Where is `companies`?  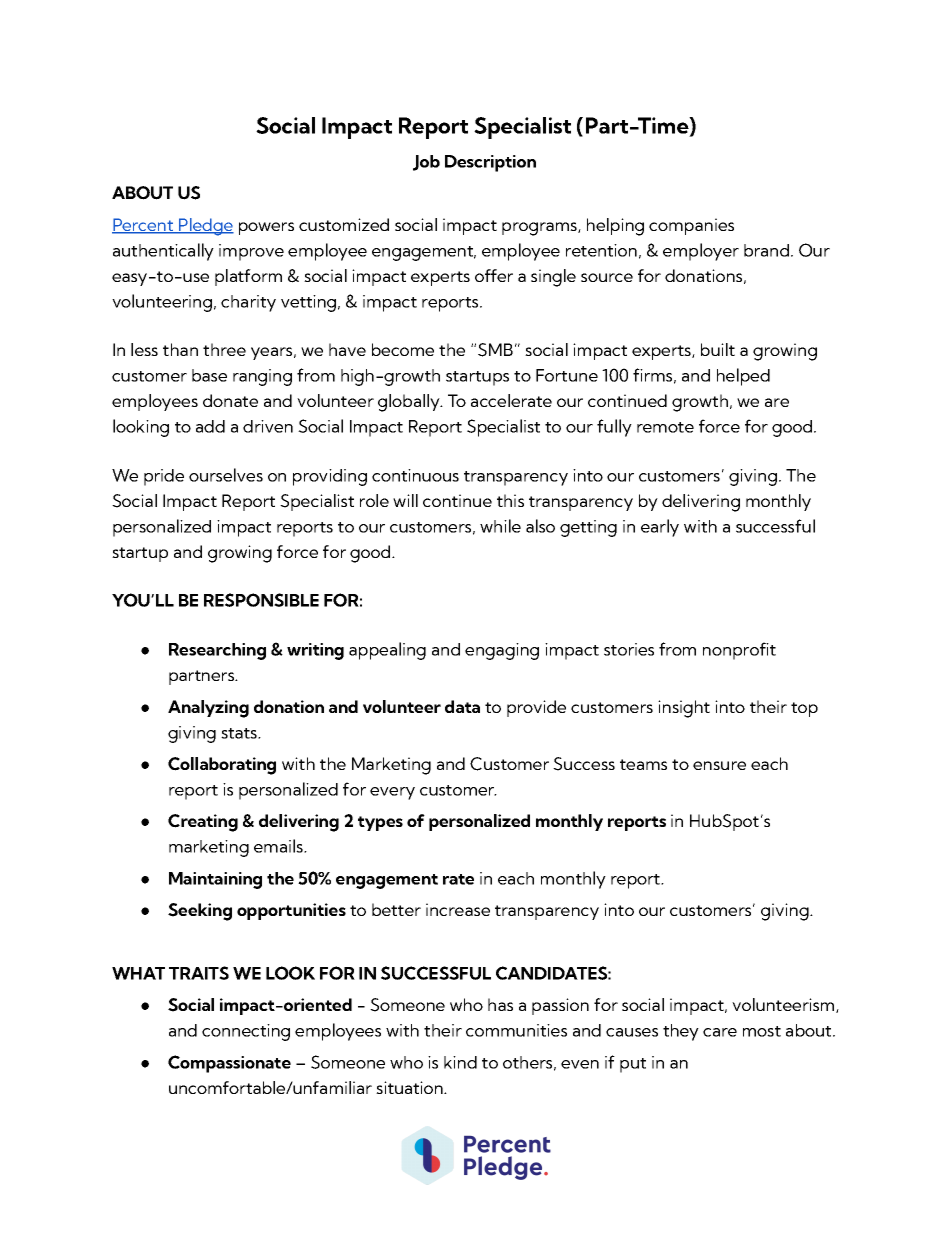 companies is located at coordinates (691, 226).
